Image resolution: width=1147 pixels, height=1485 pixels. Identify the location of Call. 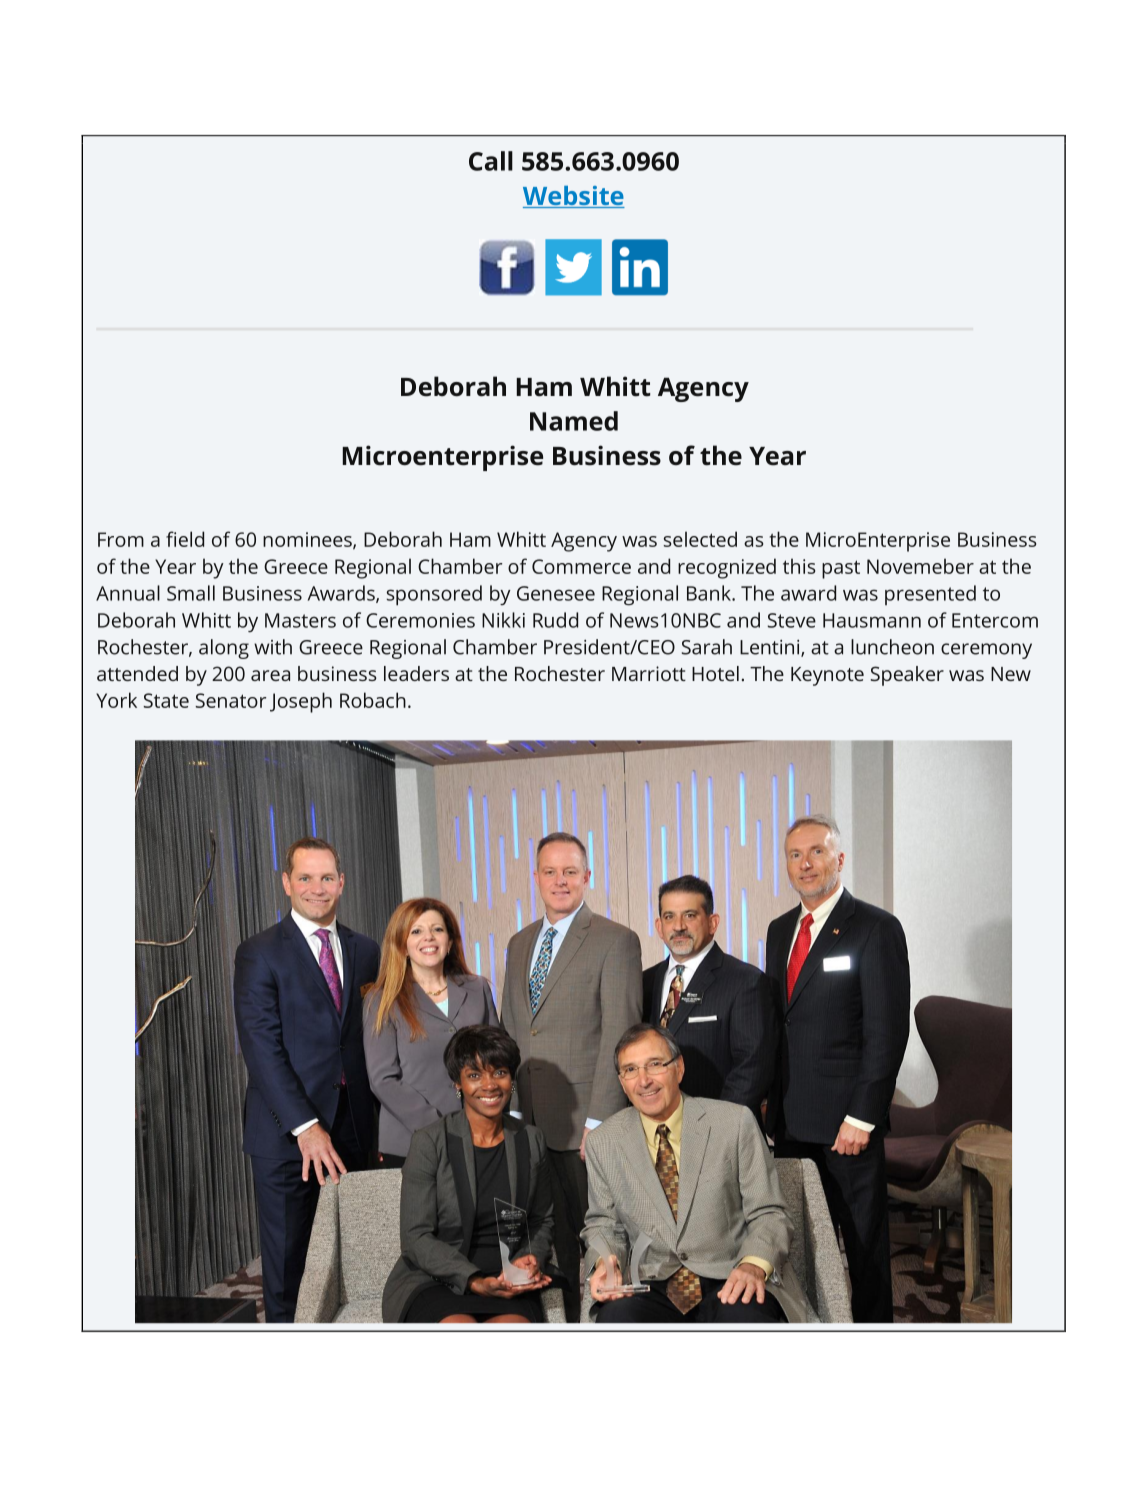
(491, 161).
